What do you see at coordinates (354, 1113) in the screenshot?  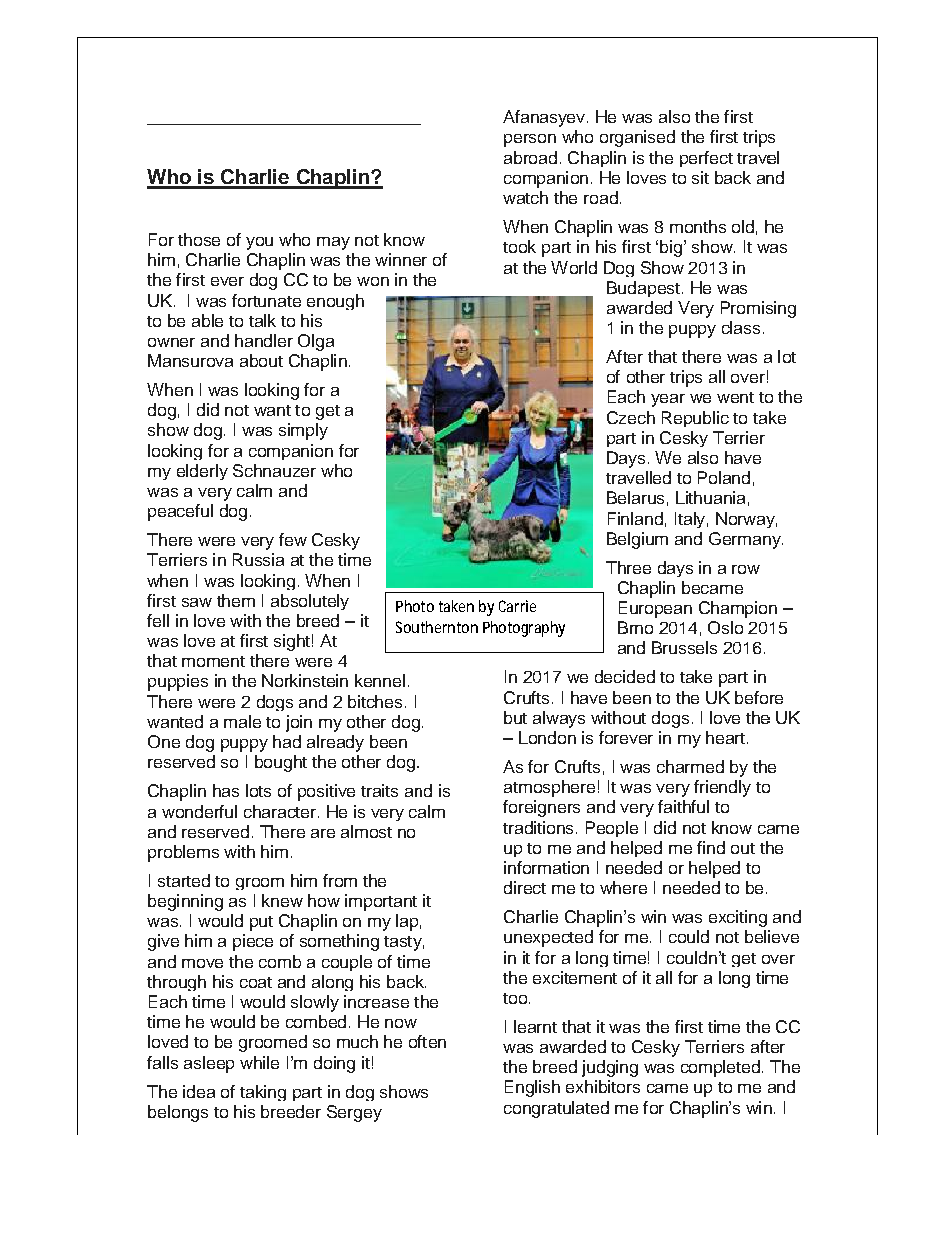 I see `Sergey` at bounding box center [354, 1113].
